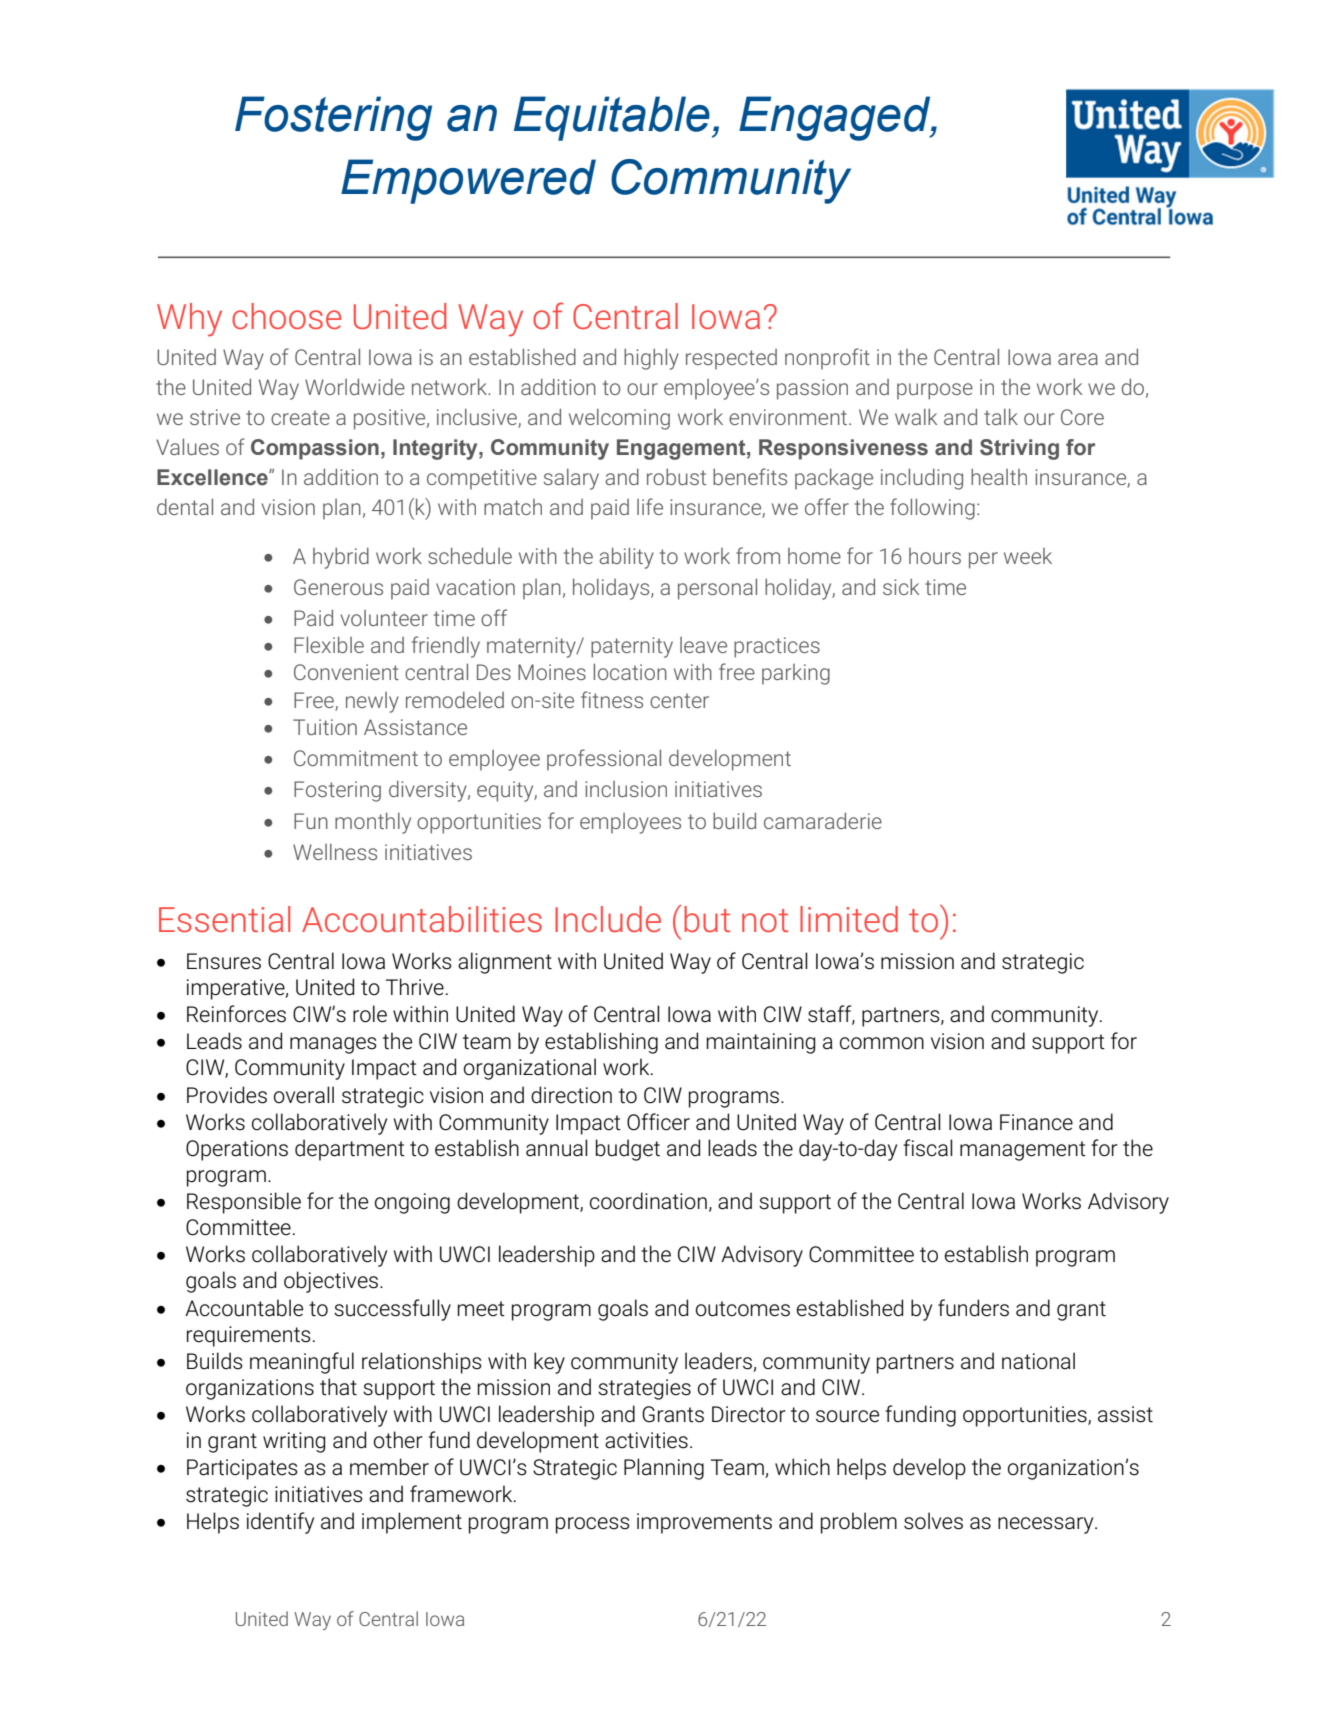 This screenshot has width=1328, height=1719. I want to click on Empowered, so click(468, 181).
